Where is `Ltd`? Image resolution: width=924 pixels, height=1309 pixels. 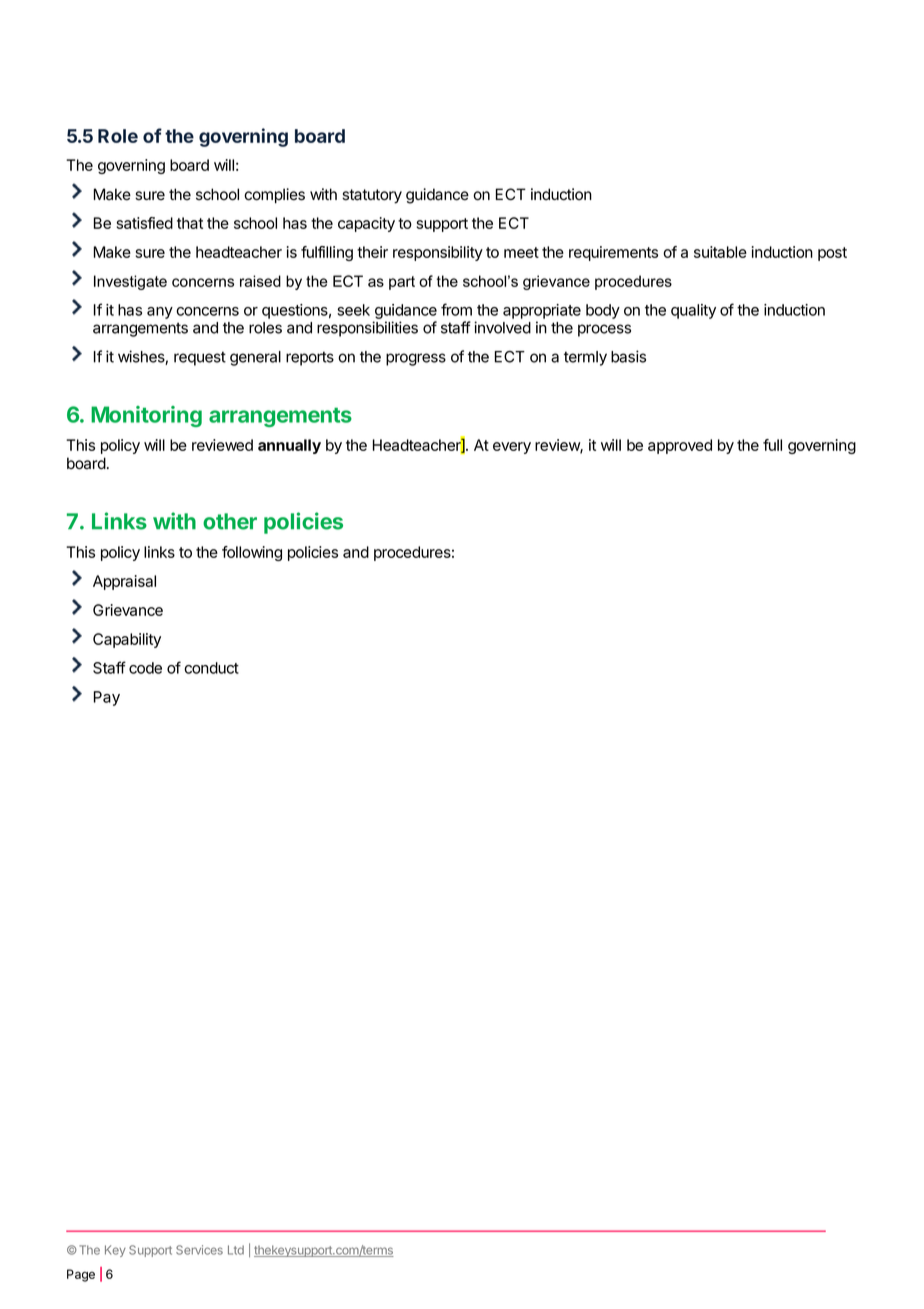
Ltd is located at coordinates (236, 1250).
